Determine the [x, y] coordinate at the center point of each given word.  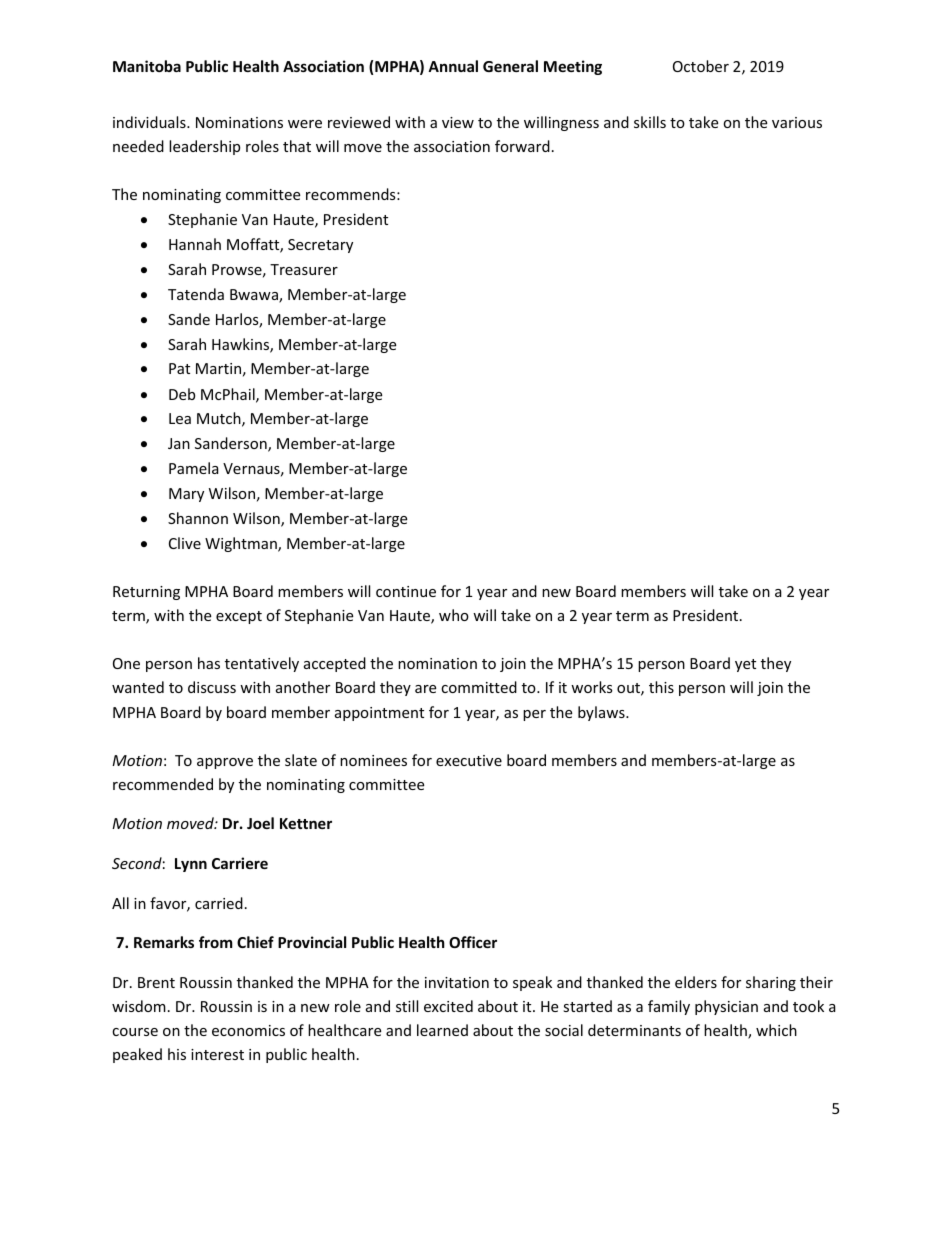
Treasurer [304, 269]
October [701, 66]
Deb [182, 394]
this [661, 687]
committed [479, 687]
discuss [212, 687]
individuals [150, 122]
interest [217, 1054]
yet [745, 665]
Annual [453, 66]
